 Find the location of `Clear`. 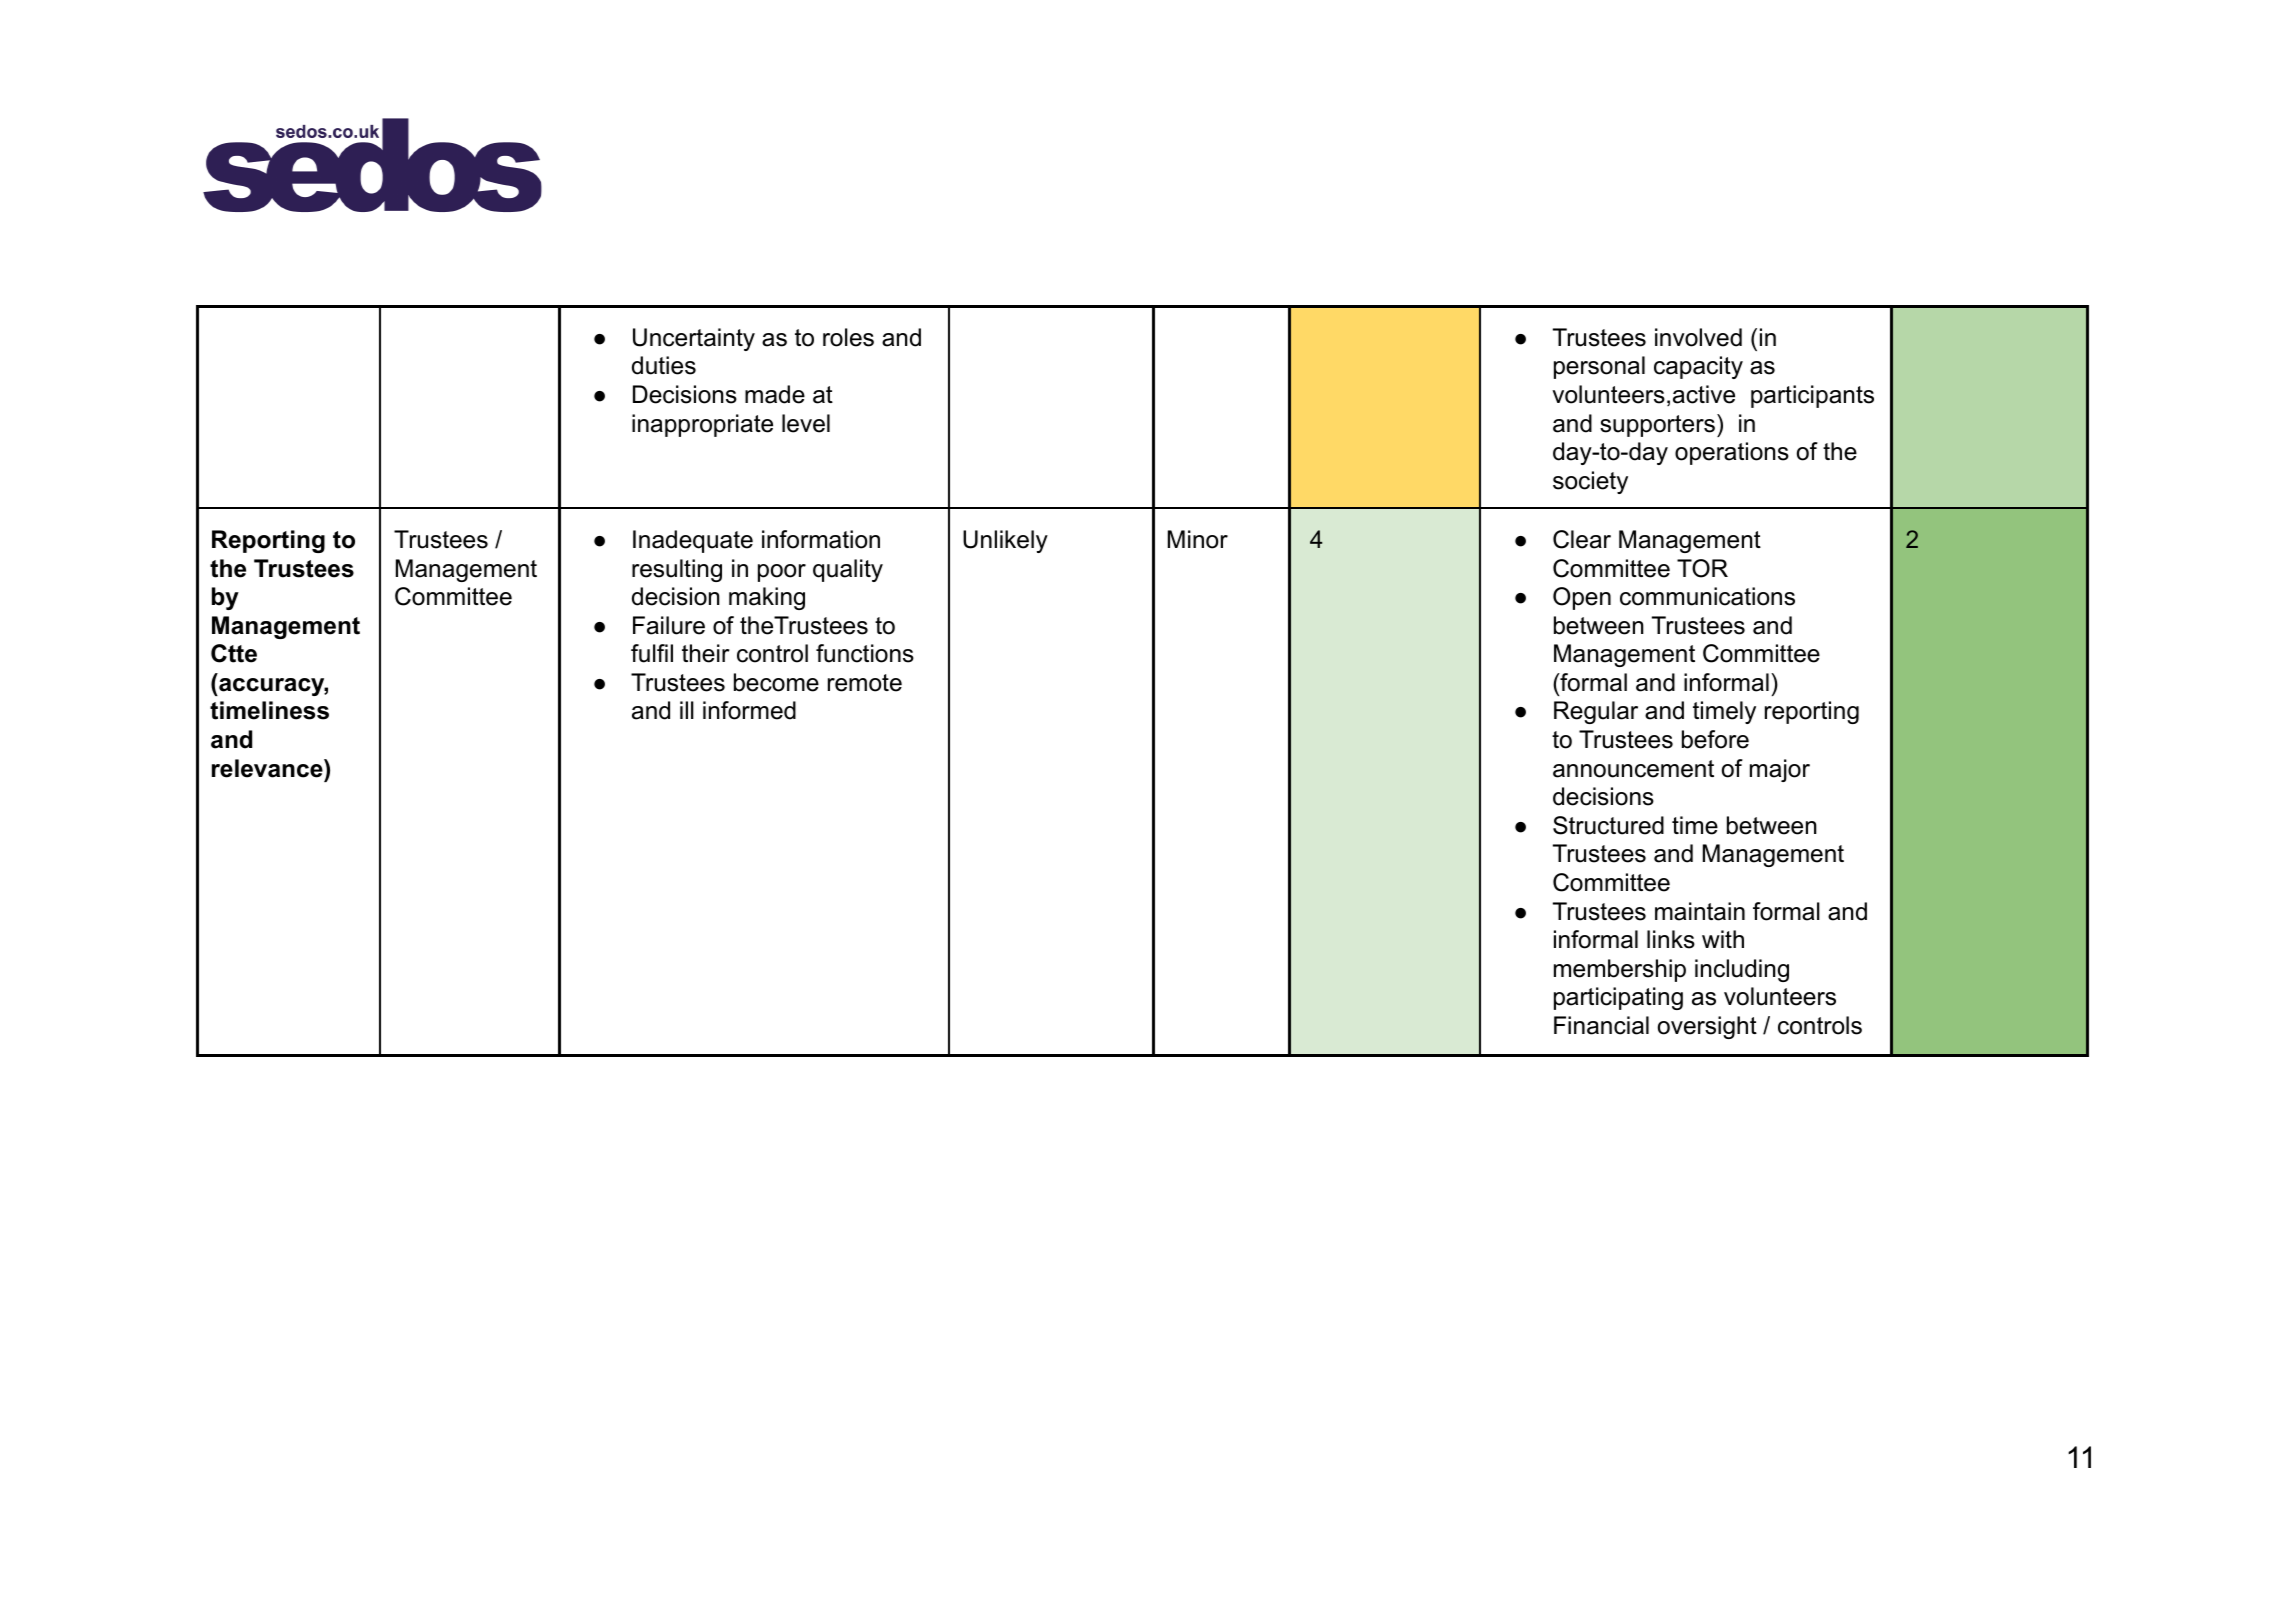

Clear is located at coordinates (1582, 539).
